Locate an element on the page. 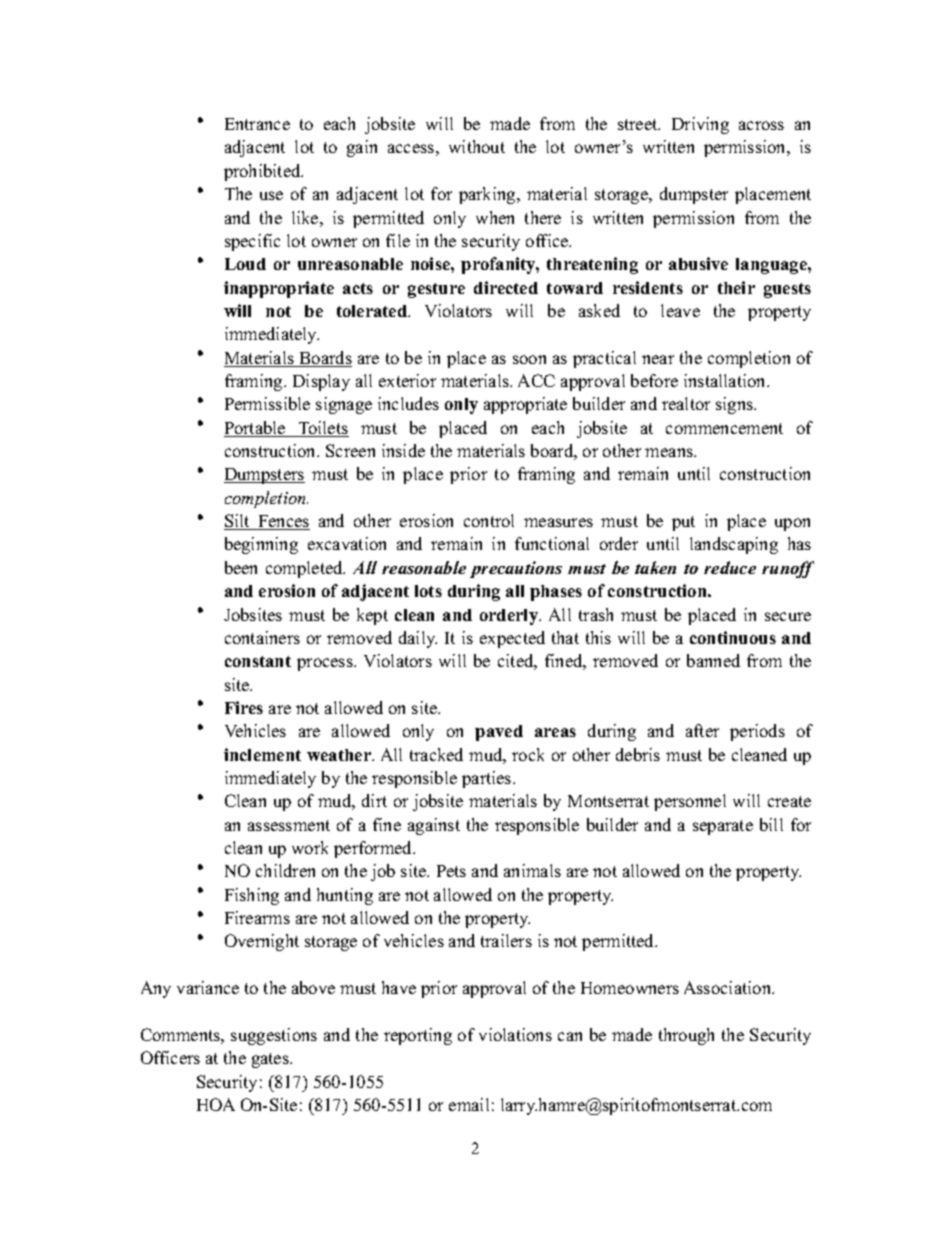  separate is located at coordinates (723, 827).
